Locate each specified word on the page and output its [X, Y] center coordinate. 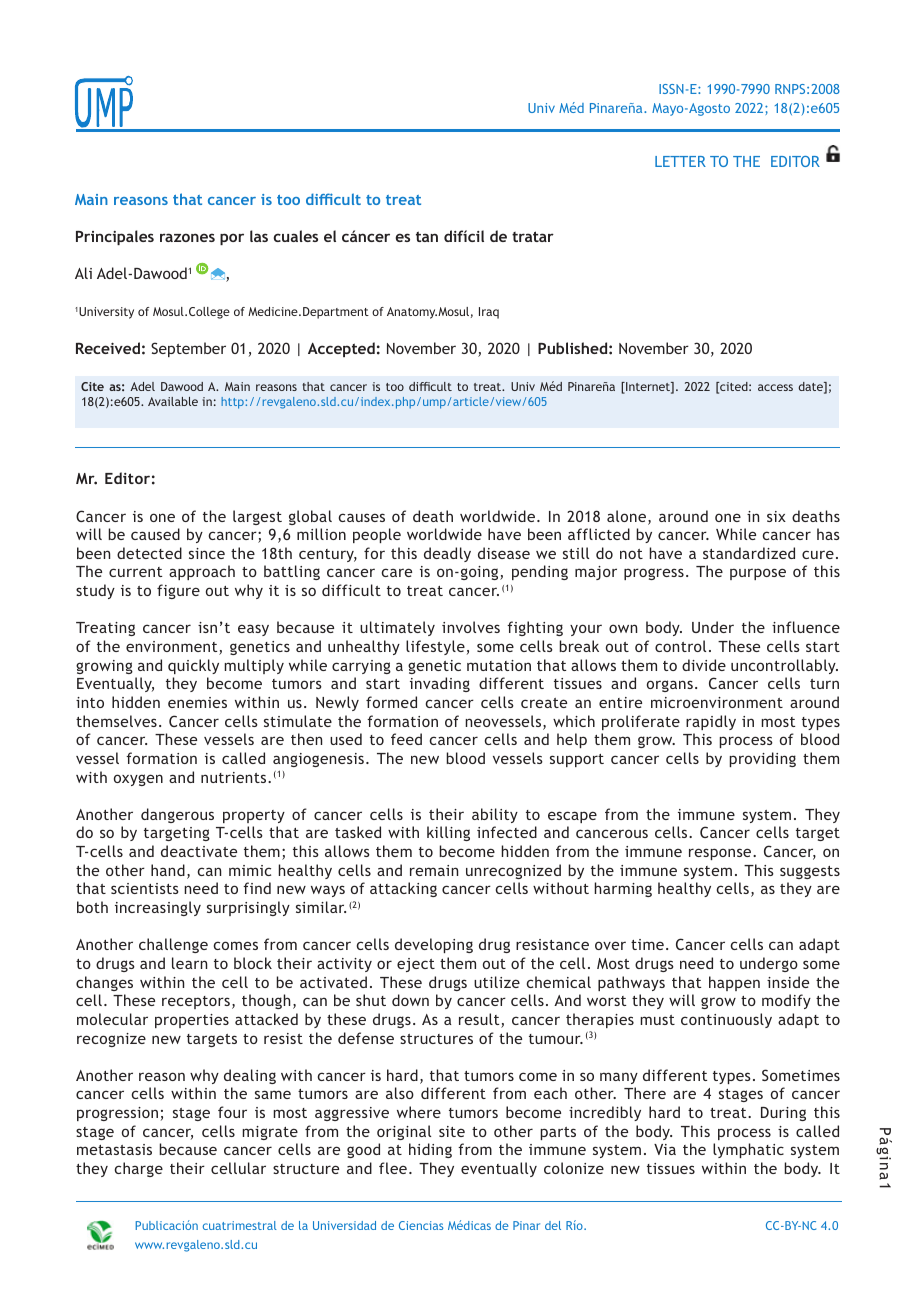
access [775, 387]
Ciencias [421, 1225]
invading [440, 684]
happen [734, 983]
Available [173, 401]
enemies [197, 702]
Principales [115, 237]
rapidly [711, 722]
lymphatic [748, 1150]
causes [362, 517]
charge [139, 1169]
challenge [173, 945]
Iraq [489, 313]
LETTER [680, 161]
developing [434, 945]
